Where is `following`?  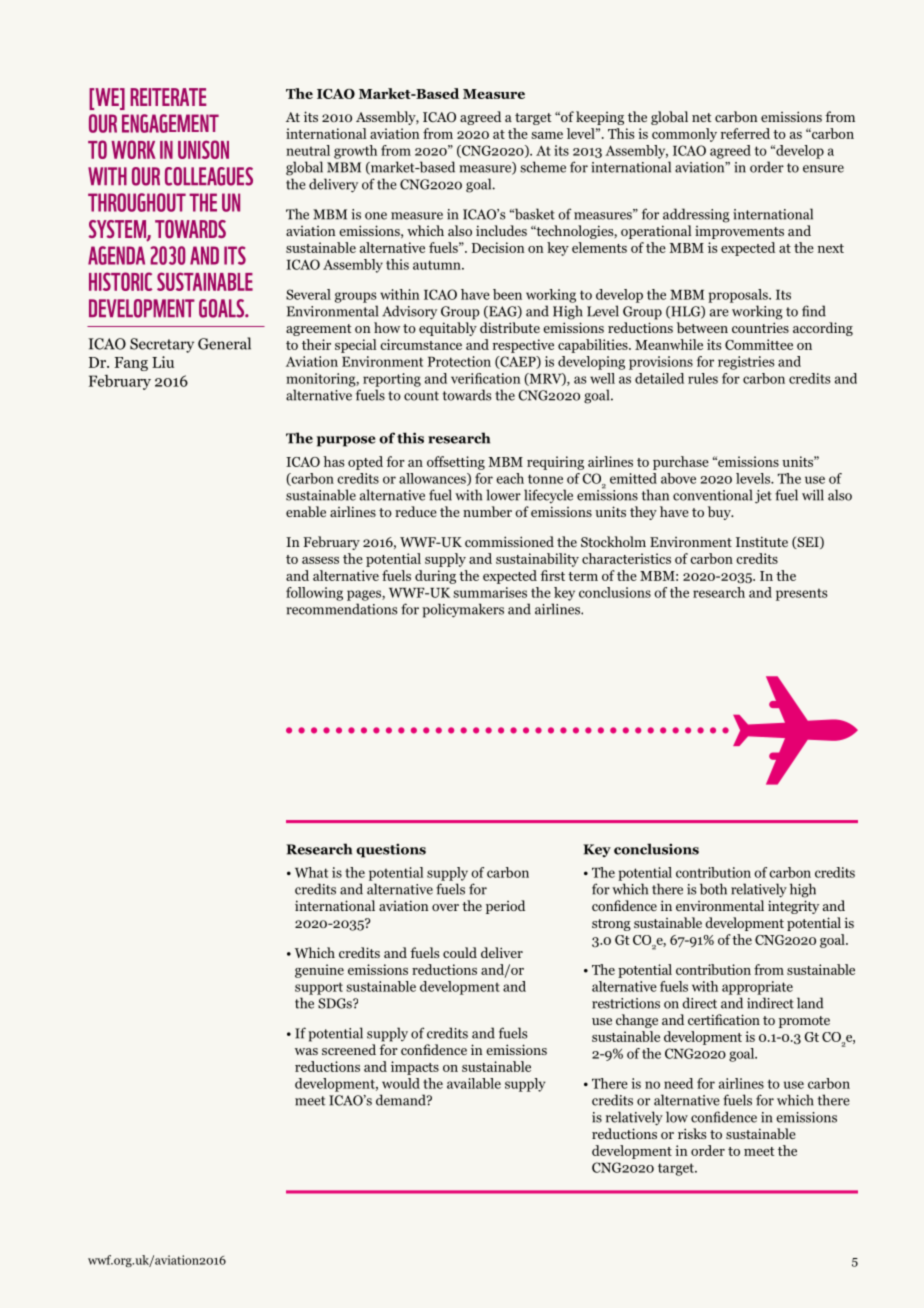 following is located at coordinates (314, 594).
